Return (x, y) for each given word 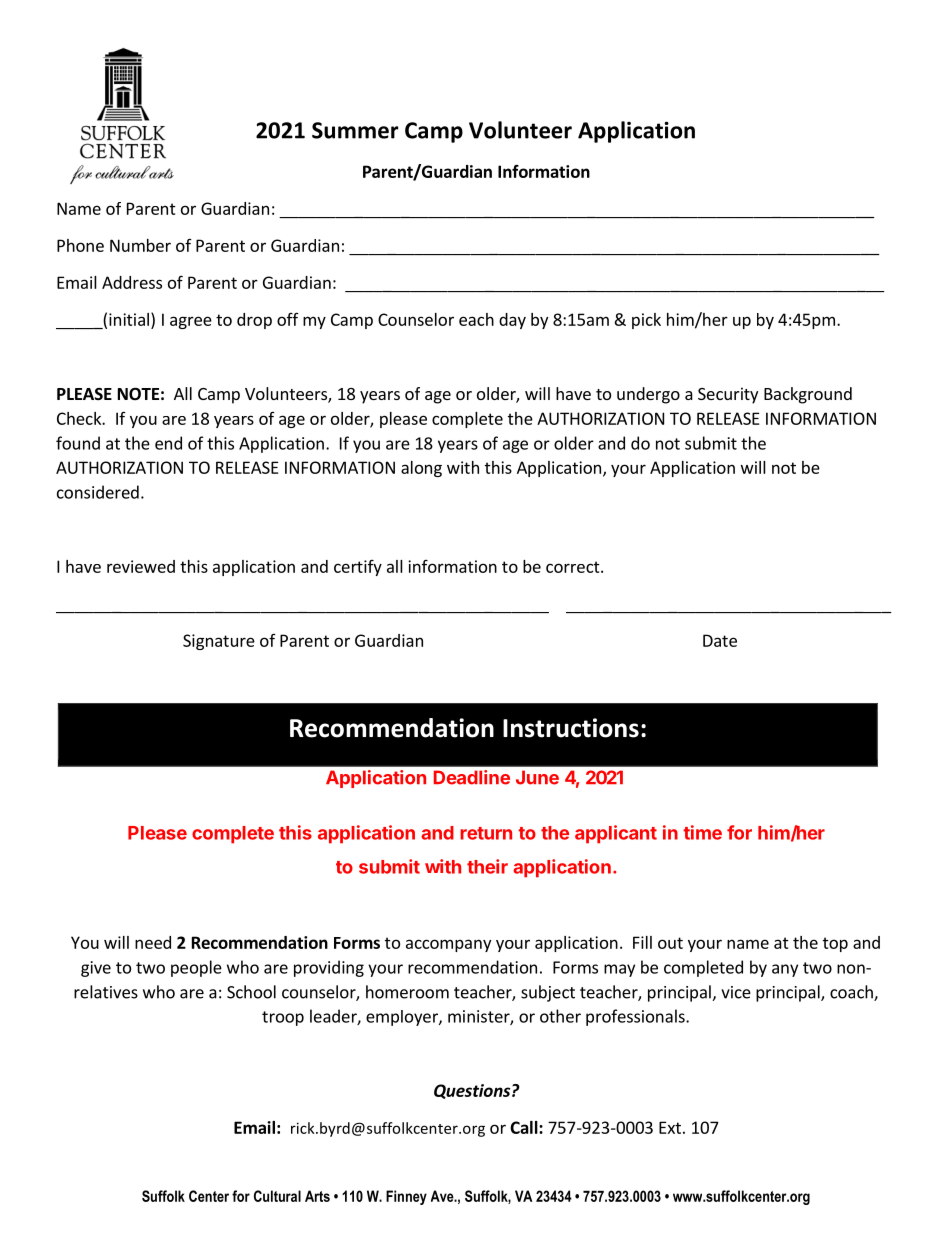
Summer (355, 130)
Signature (219, 642)
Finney (406, 1197)
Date (720, 640)
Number (140, 245)
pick (646, 321)
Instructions (571, 728)
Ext (670, 1127)
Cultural (277, 1196)
